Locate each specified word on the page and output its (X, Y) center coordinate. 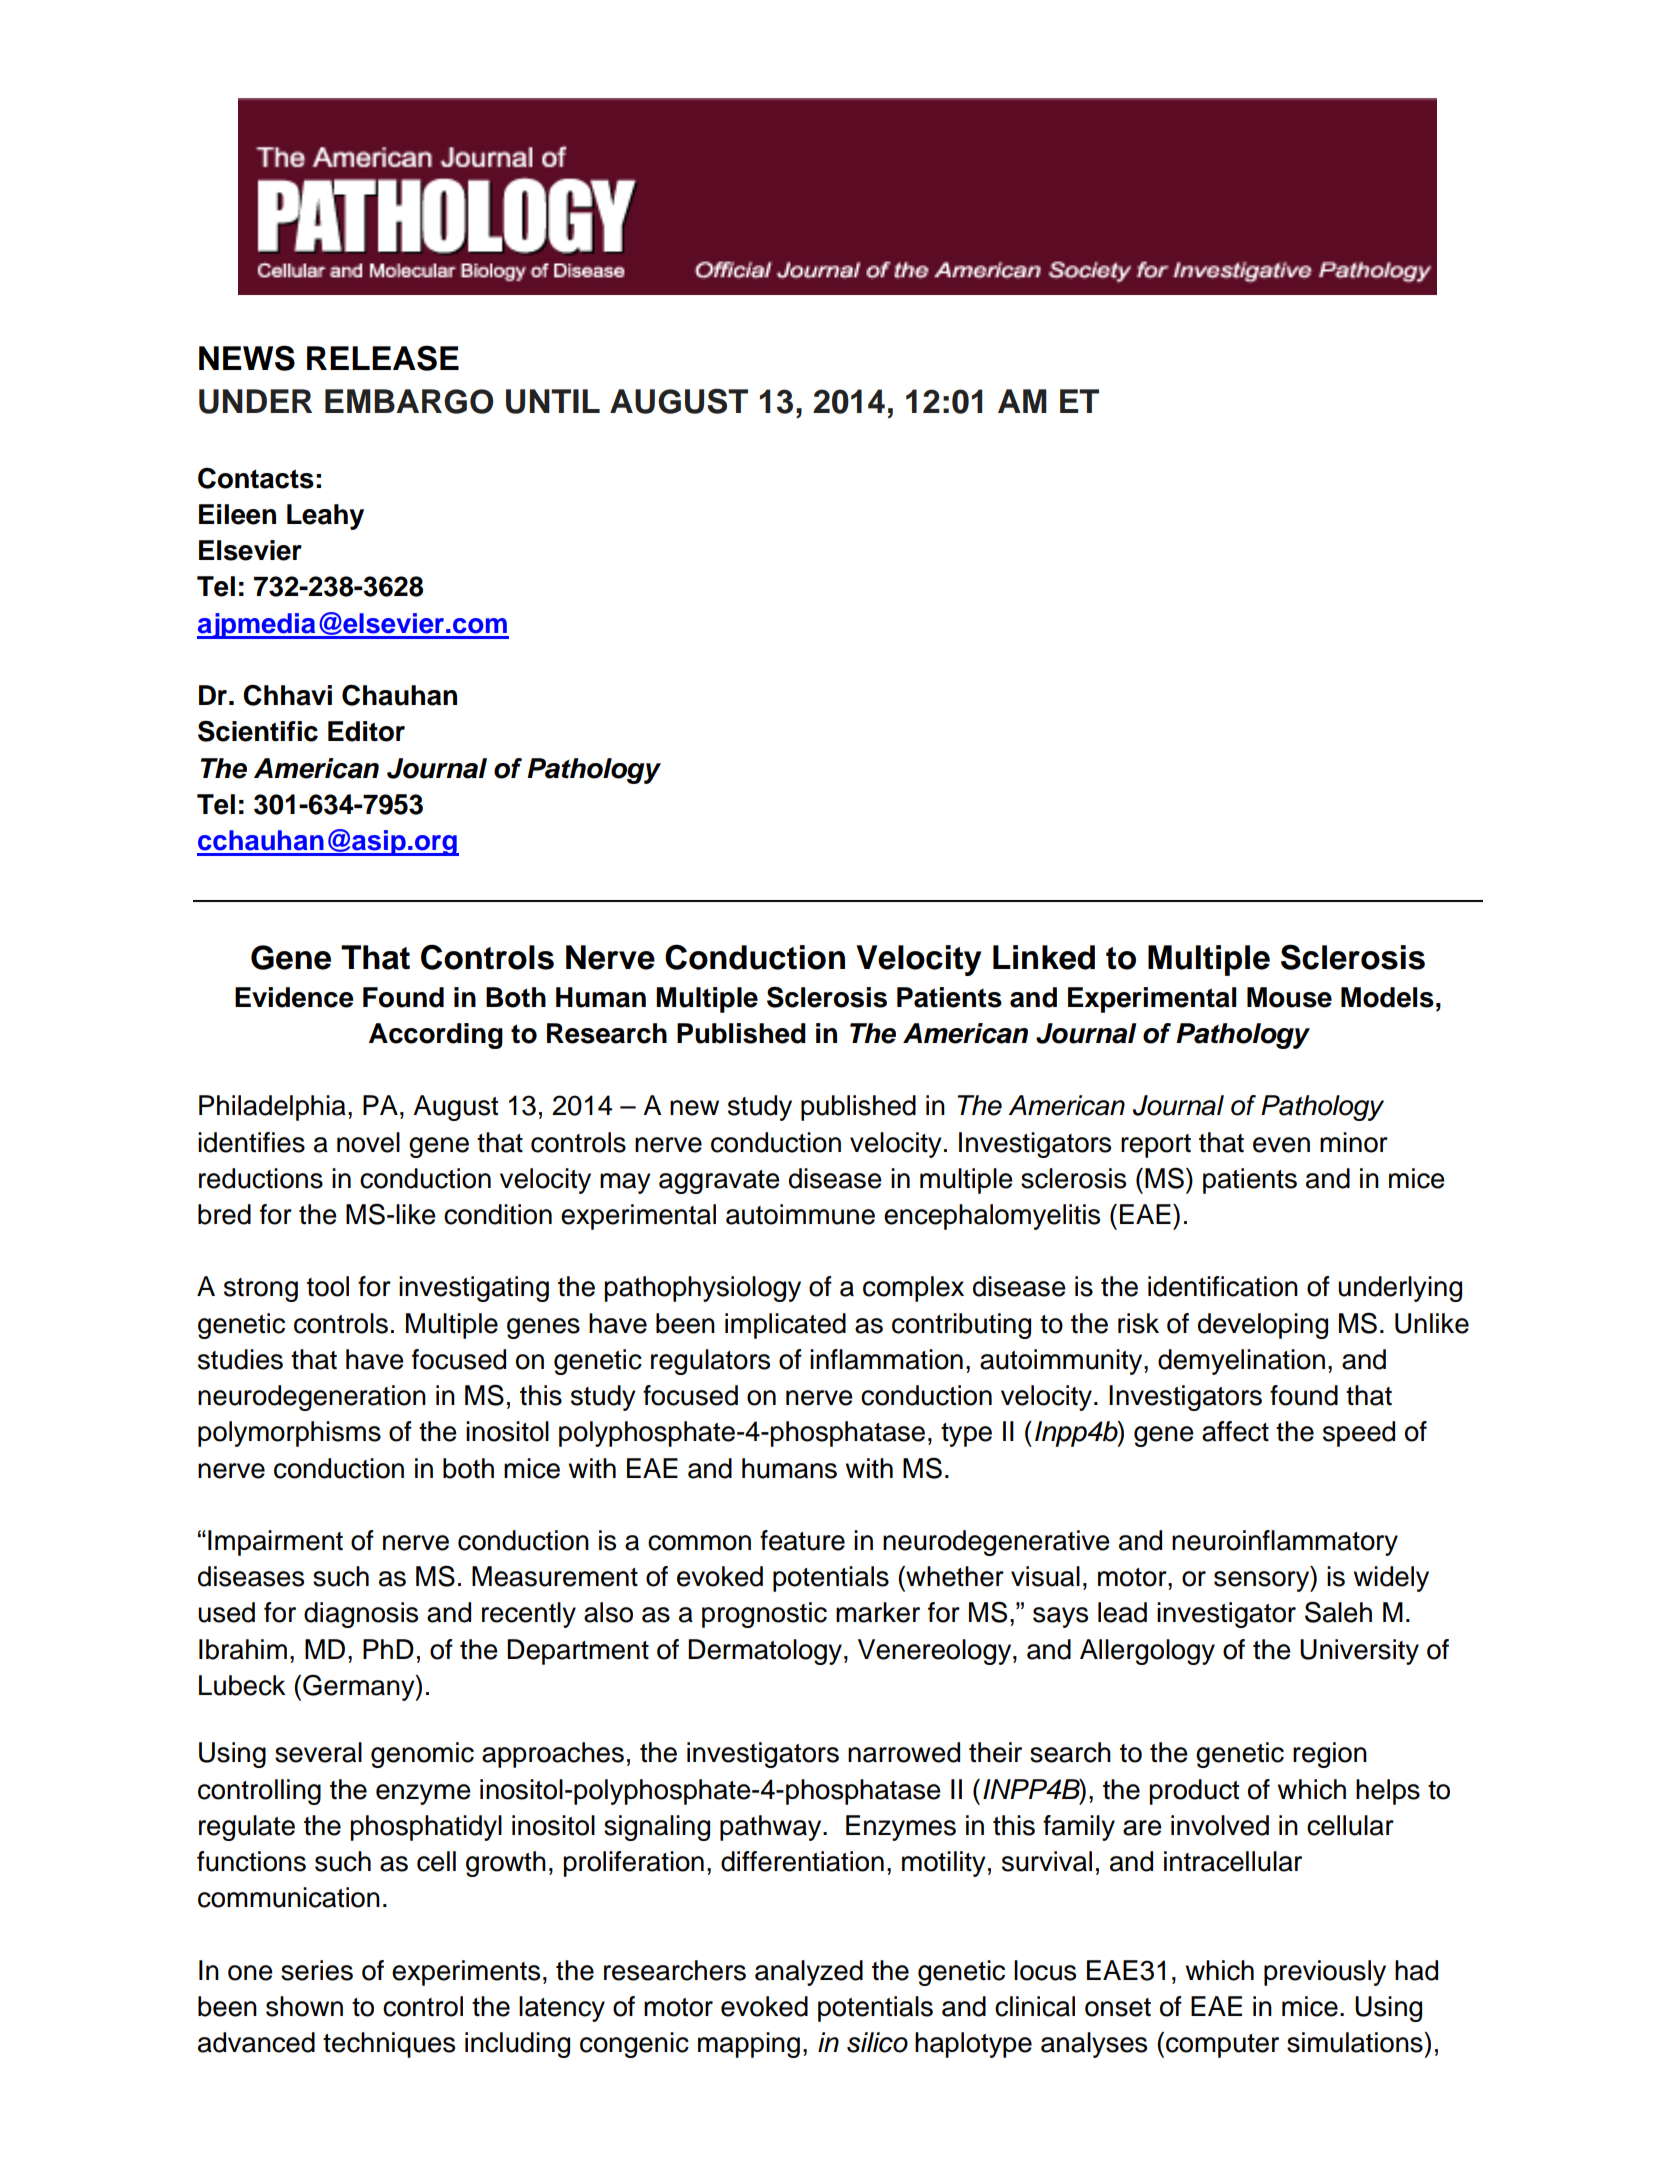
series (317, 1970)
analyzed (809, 1973)
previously (1325, 1973)
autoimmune (800, 1214)
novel (368, 1142)
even (1281, 1145)
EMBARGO (409, 401)
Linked (1044, 957)
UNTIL (553, 401)
